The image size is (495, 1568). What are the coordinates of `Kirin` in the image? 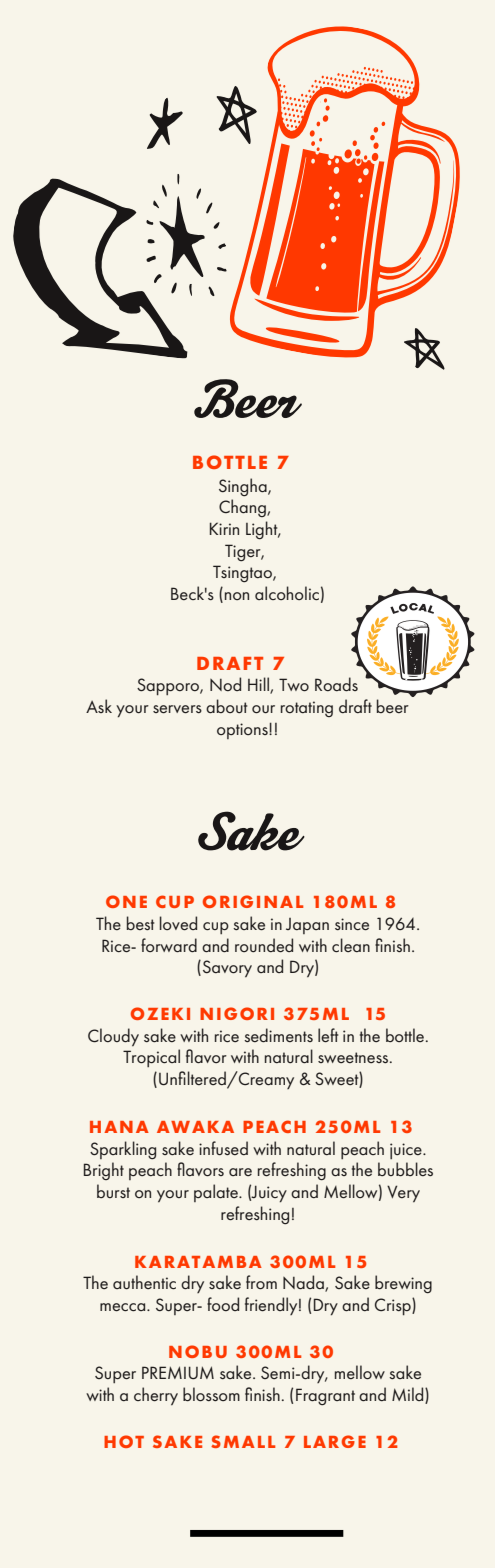 It's located at (224, 528).
